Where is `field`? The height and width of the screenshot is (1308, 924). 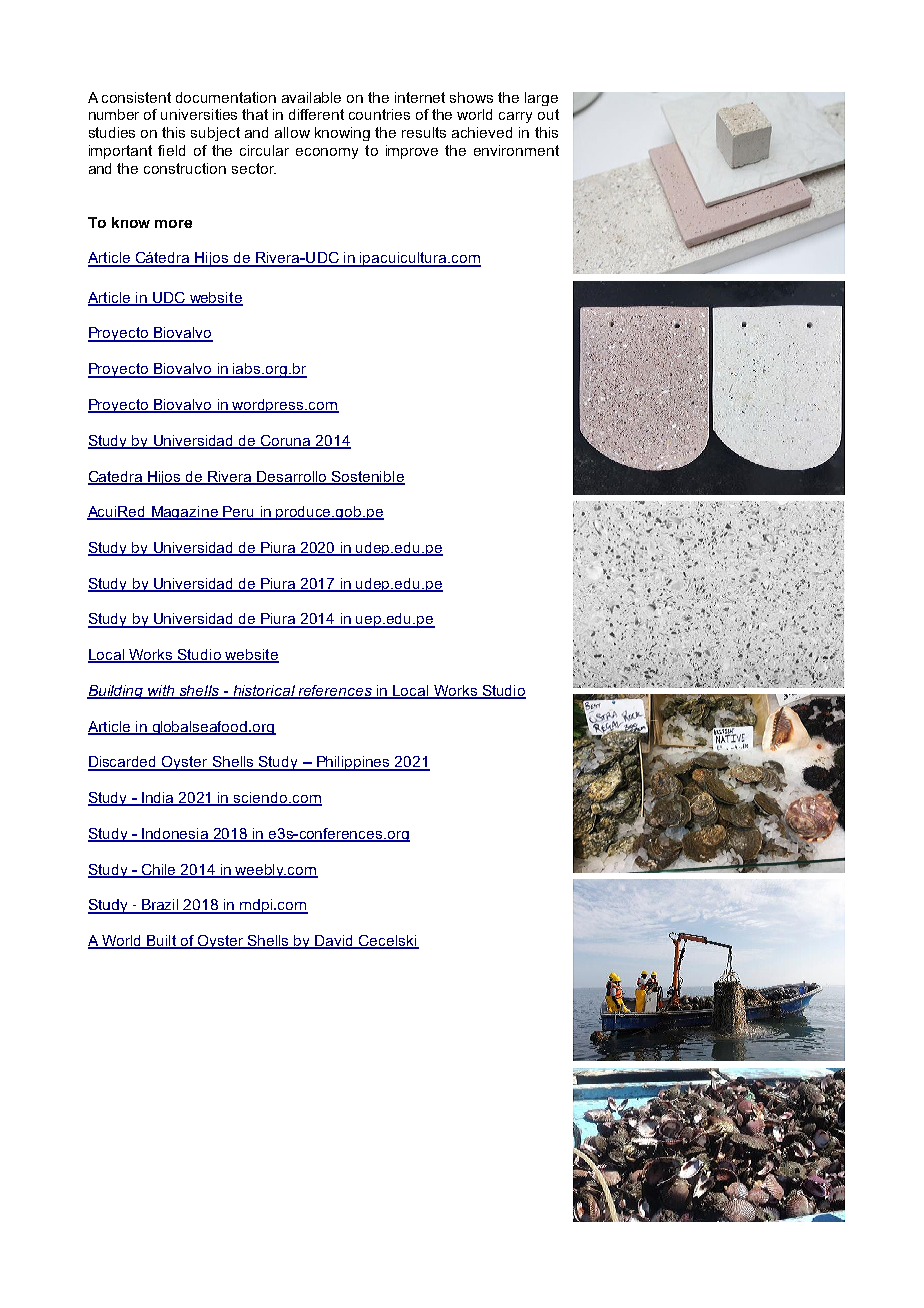 field is located at coordinates (171, 150).
